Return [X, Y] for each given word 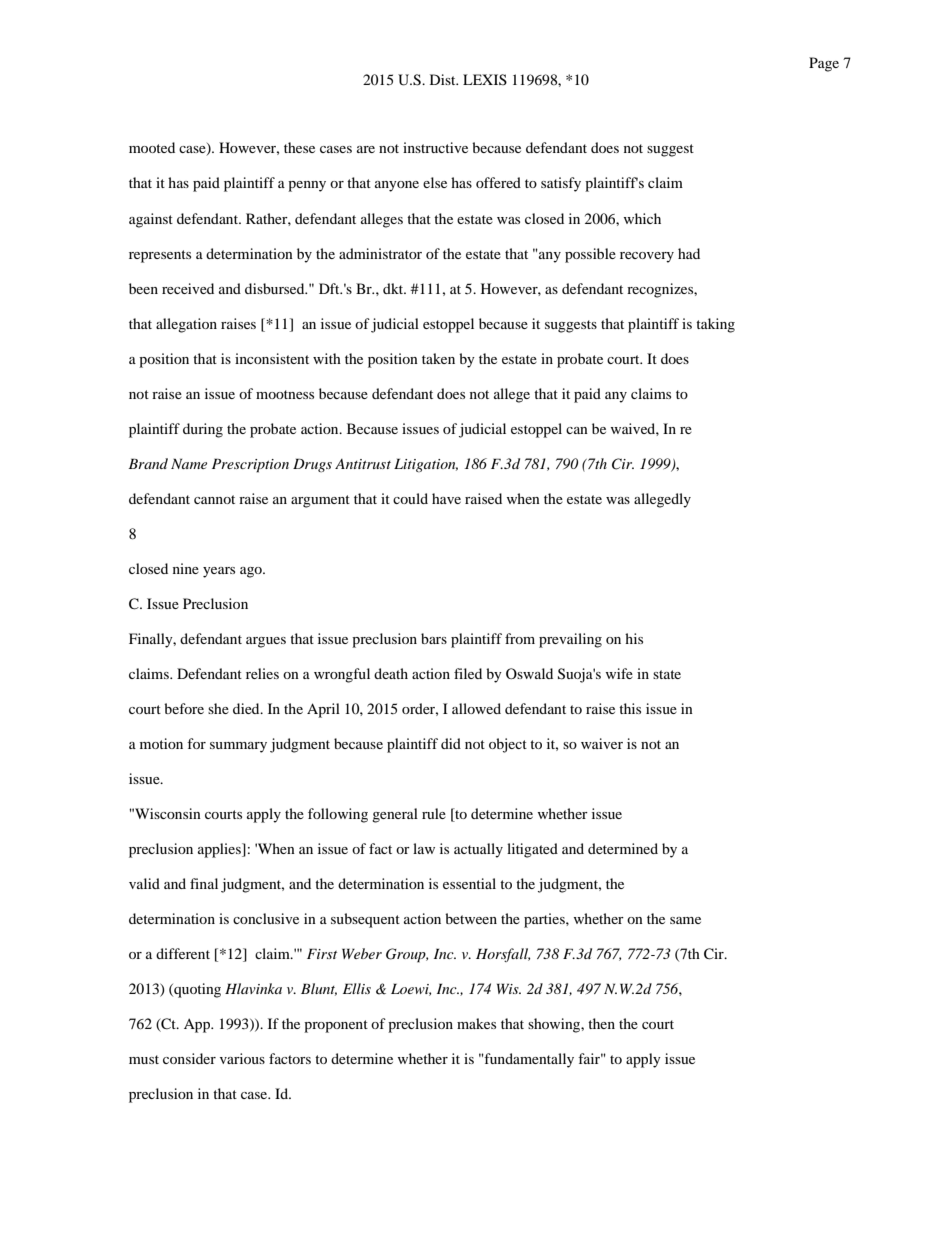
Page [824, 64]
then [601, 1023]
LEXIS [485, 79]
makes [476, 1023]
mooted [152, 147]
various [242, 1058]
